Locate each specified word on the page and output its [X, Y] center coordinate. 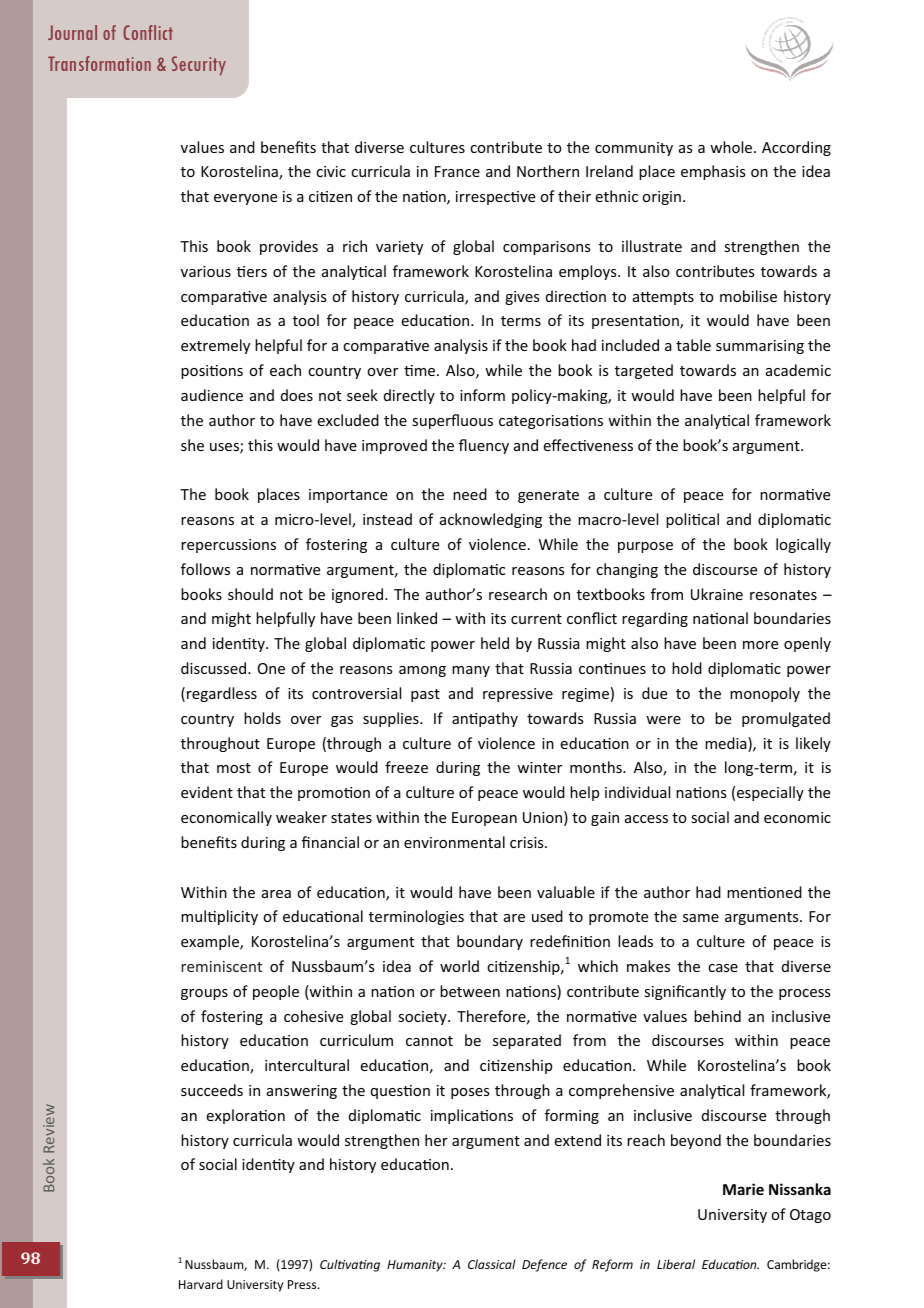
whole [732, 147]
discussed [215, 668]
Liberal [676, 1264]
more [760, 645]
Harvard [201, 1284]
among [422, 671]
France [457, 171]
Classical [492, 1264]
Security [199, 66]
